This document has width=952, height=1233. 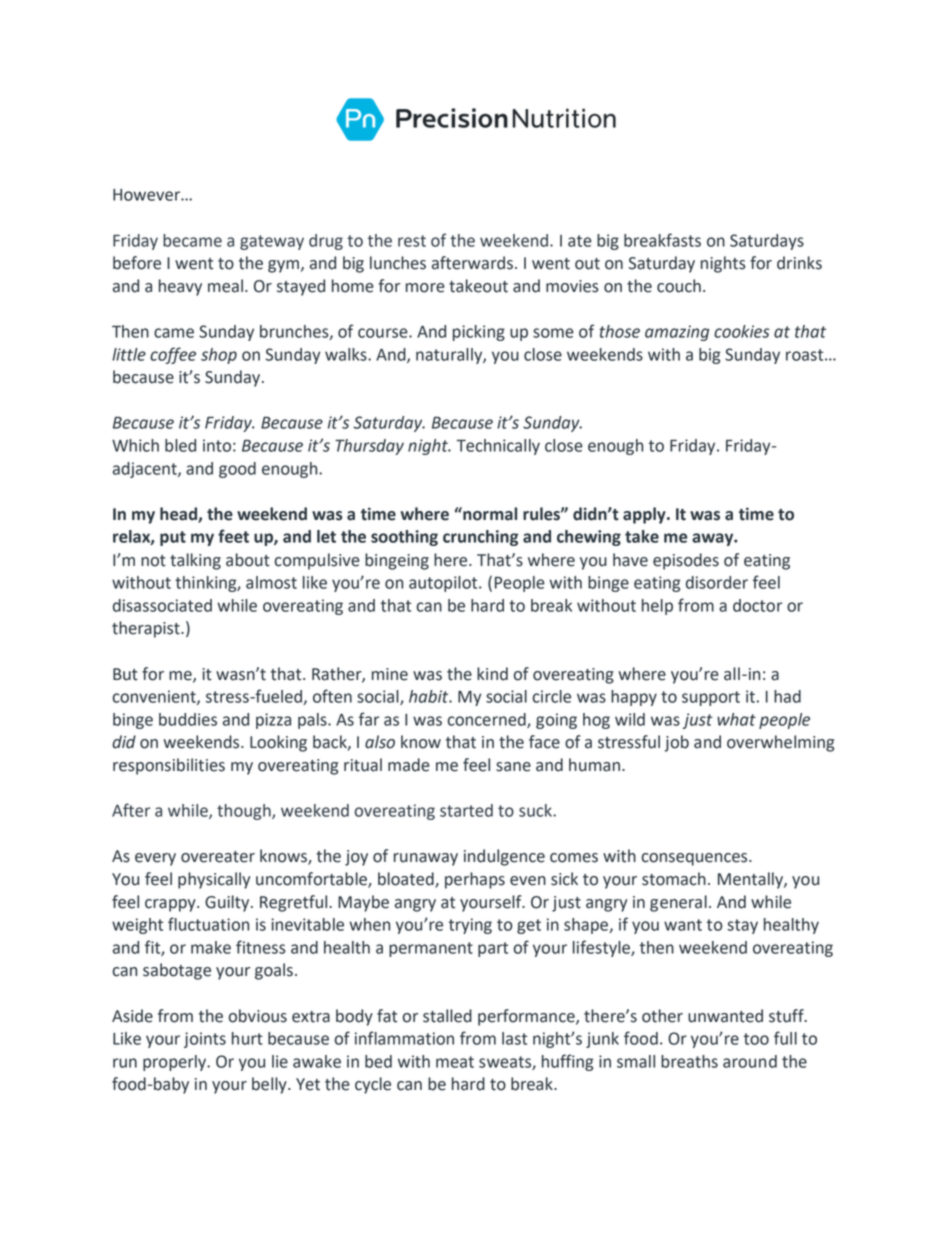 I want to click on job, so click(x=677, y=743).
